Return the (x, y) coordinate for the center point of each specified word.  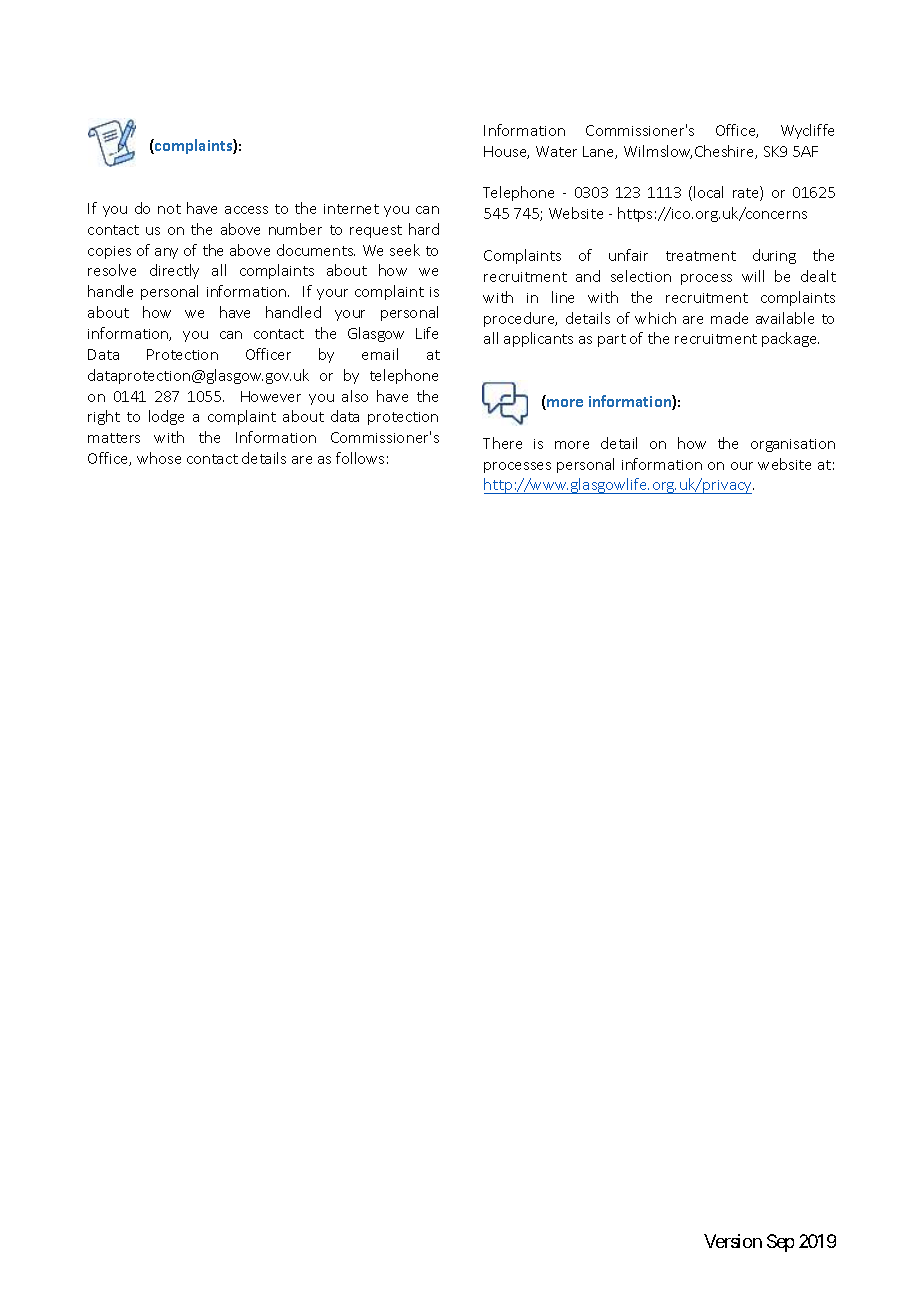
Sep (780, 1243)
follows (360, 458)
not (169, 209)
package (790, 339)
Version (733, 1241)
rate (747, 193)
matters (114, 438)
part (612, 340)
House (506, 152)
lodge (166, 417)
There (502, 443)
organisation (793, 445)
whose (159, 458)
